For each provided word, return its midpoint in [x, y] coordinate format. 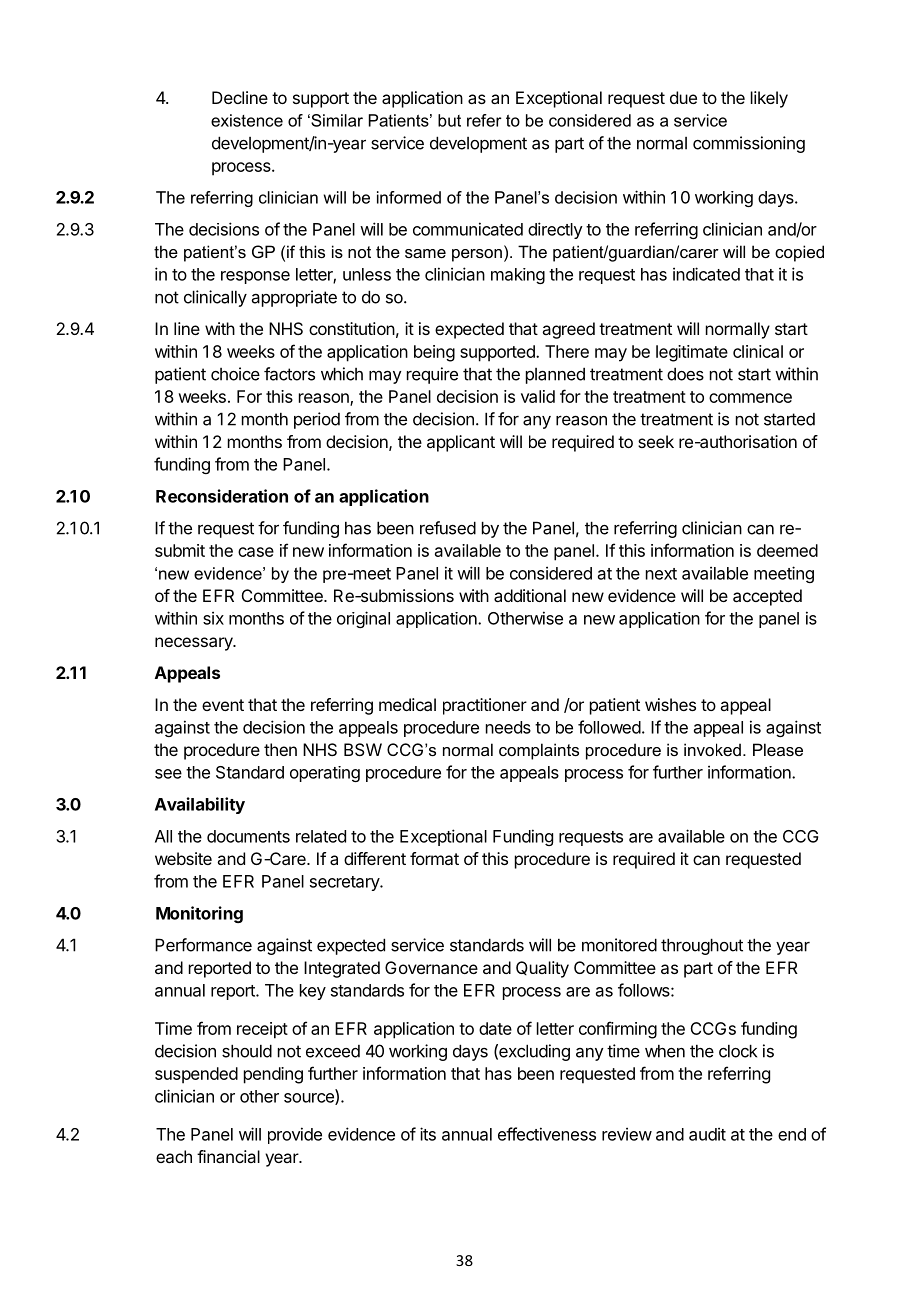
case [256, 552]
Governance [431, 967]
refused [448, 528]
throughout [702, 946]
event [223, 705]
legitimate [692, 353]
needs [508, 727]
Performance [203, 945]
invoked [712, 749]
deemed [787, 550]
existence [247, 120]
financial [228, 1156]
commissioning [749, 144]
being [434, 353]
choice [235, 374]
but [449, 120]
